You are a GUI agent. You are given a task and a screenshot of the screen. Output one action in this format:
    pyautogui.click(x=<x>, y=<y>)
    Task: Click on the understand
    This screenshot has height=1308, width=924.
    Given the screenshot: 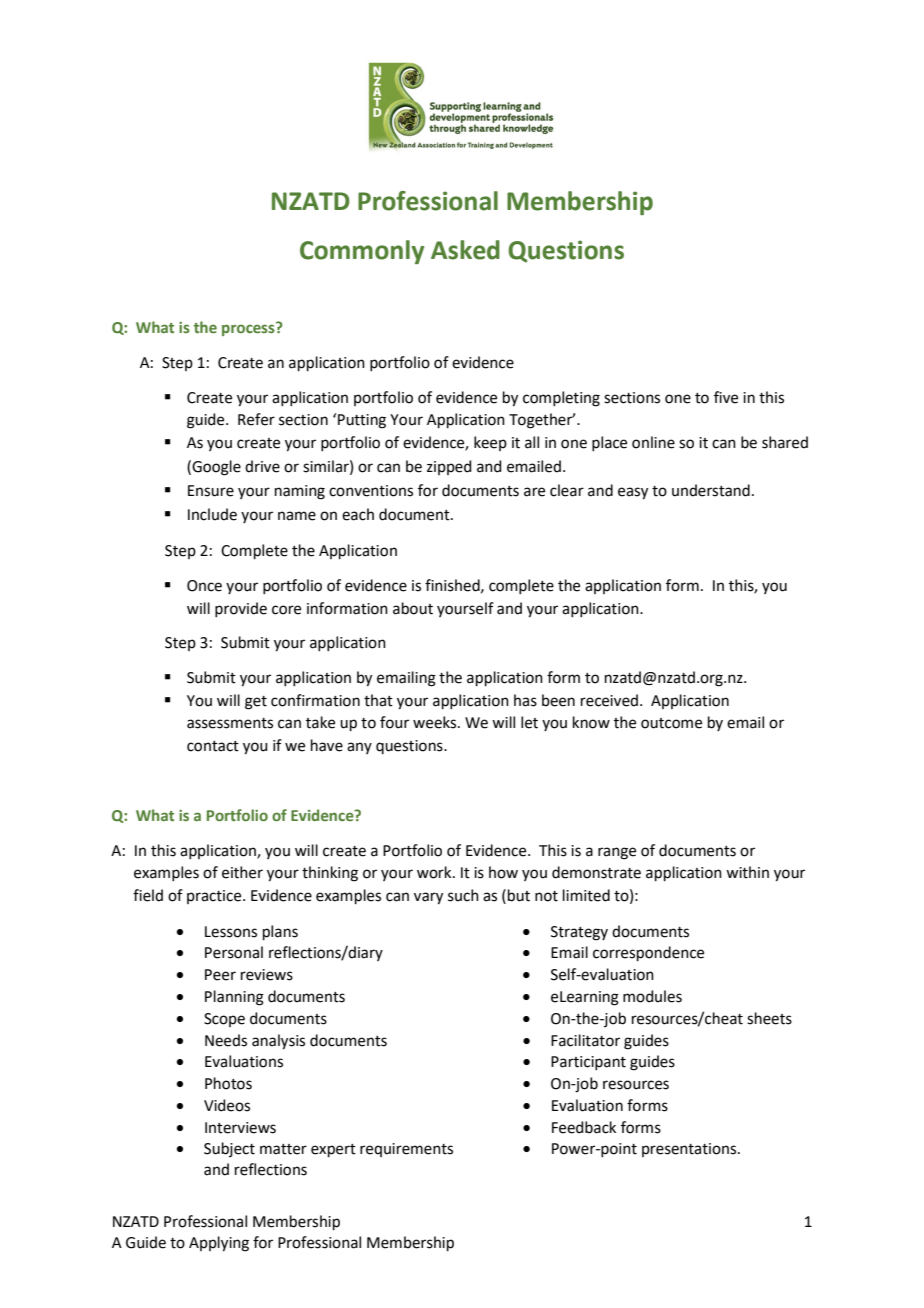 What is the action you would take?
    pyautogui.click(x=711, y=490)
